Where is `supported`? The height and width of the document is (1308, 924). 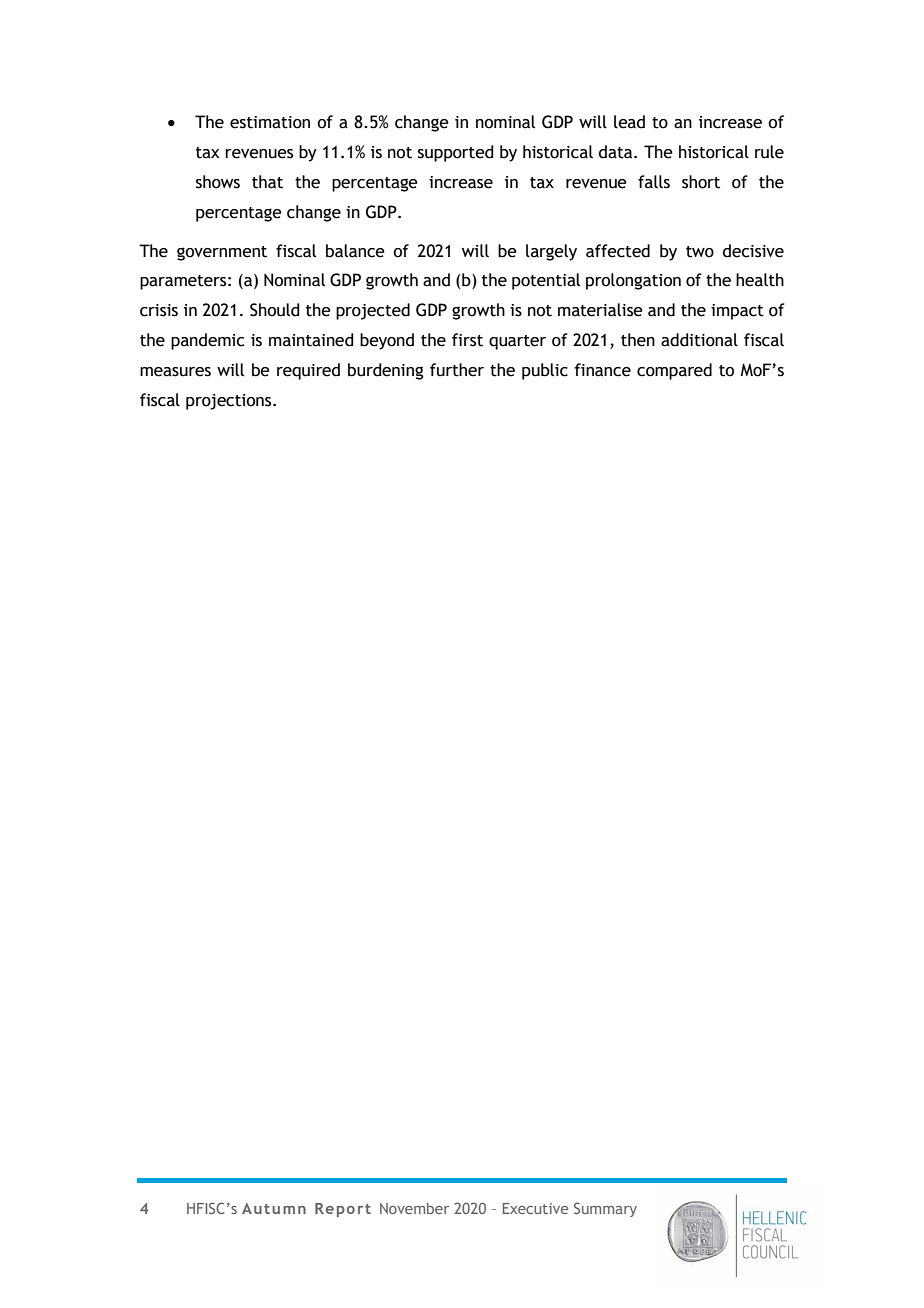
supported is located at coordinates (456, 153).
